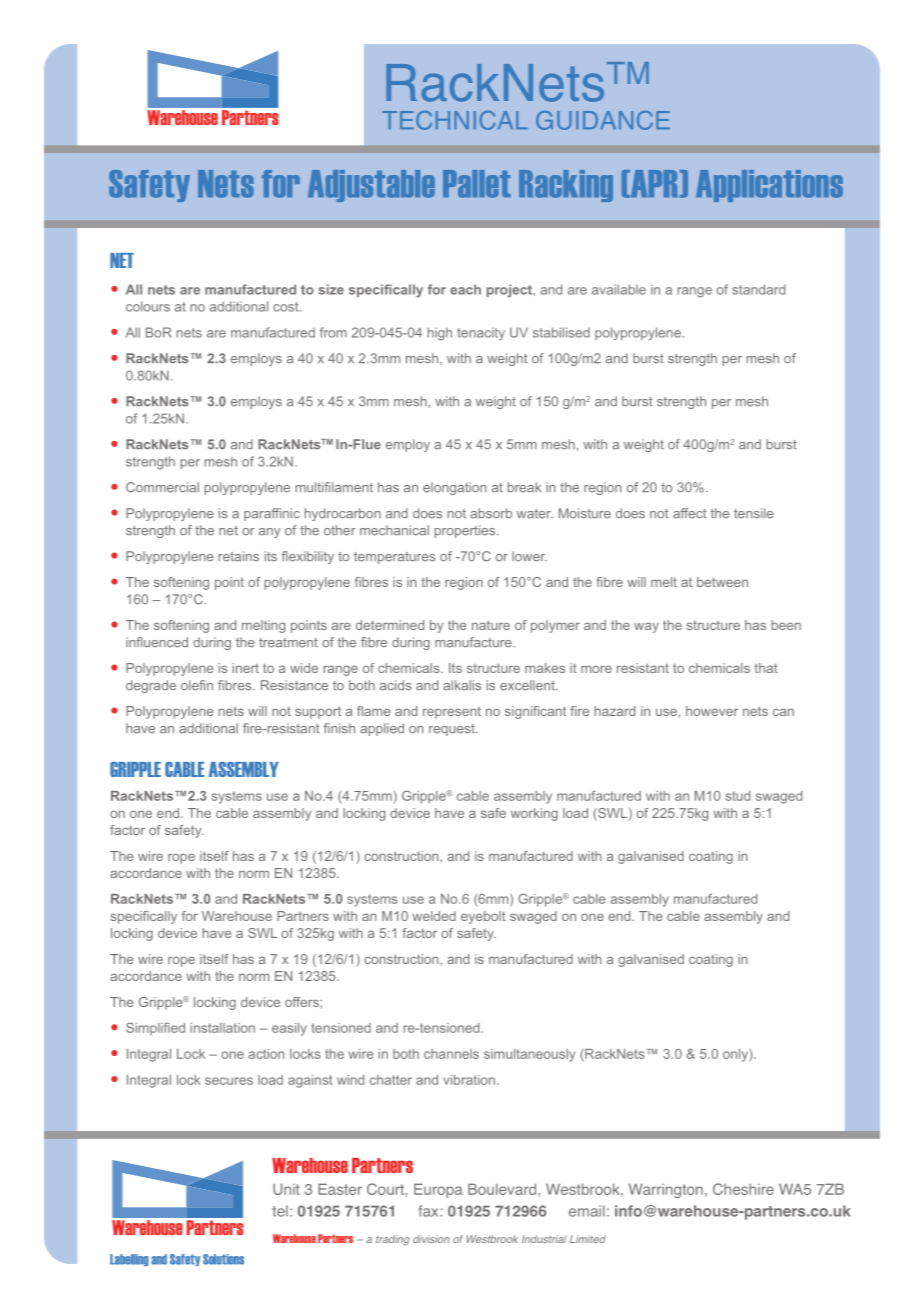 Image resolution: width=924 pixels, height=1308 pixels. Describe the element at coordinates (280, 1211) in the screenshot. I see `tel` at that location.
